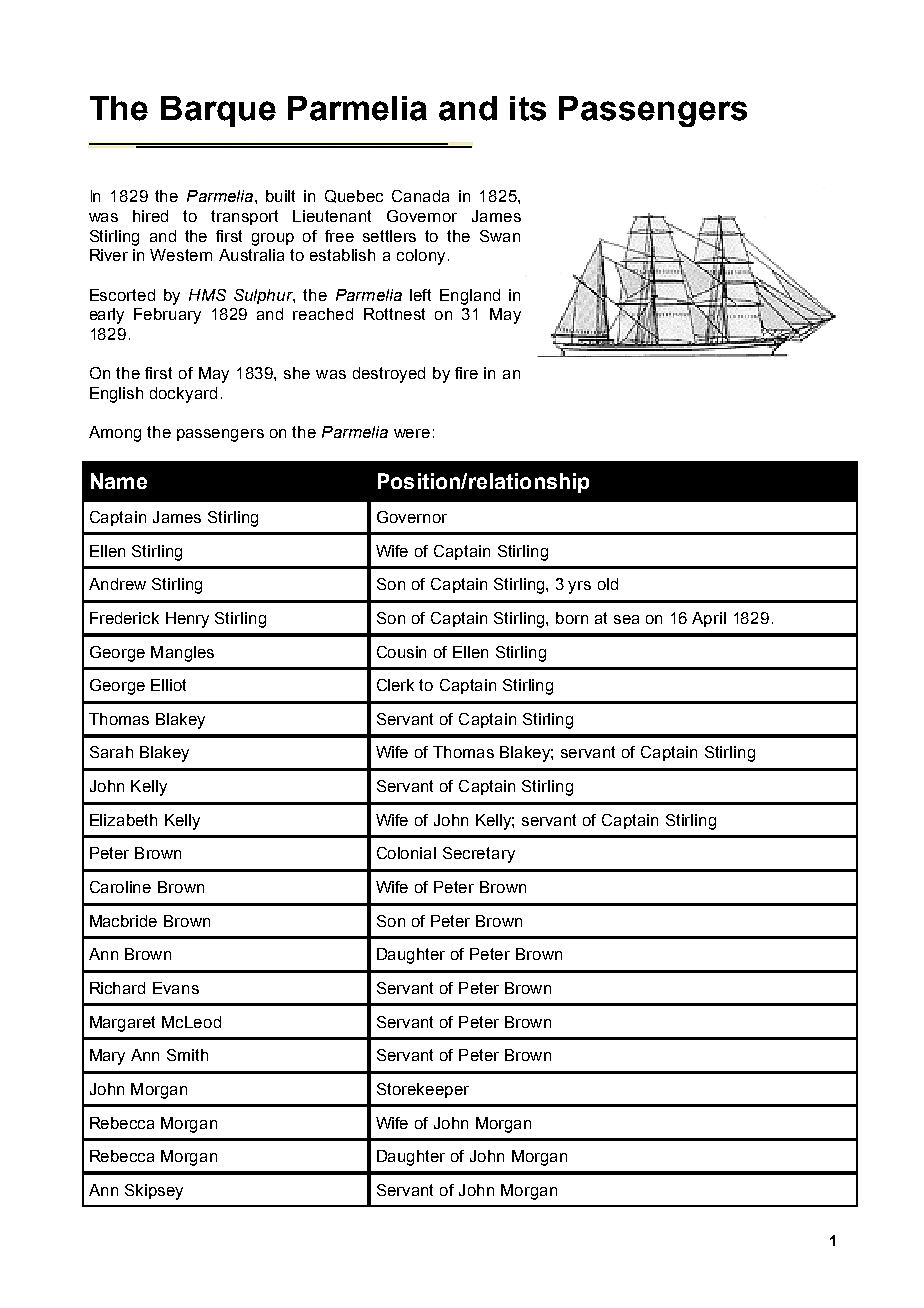  Describe the element at coordinates (150, 216) in the screenshot. I see `hired` at that location.
